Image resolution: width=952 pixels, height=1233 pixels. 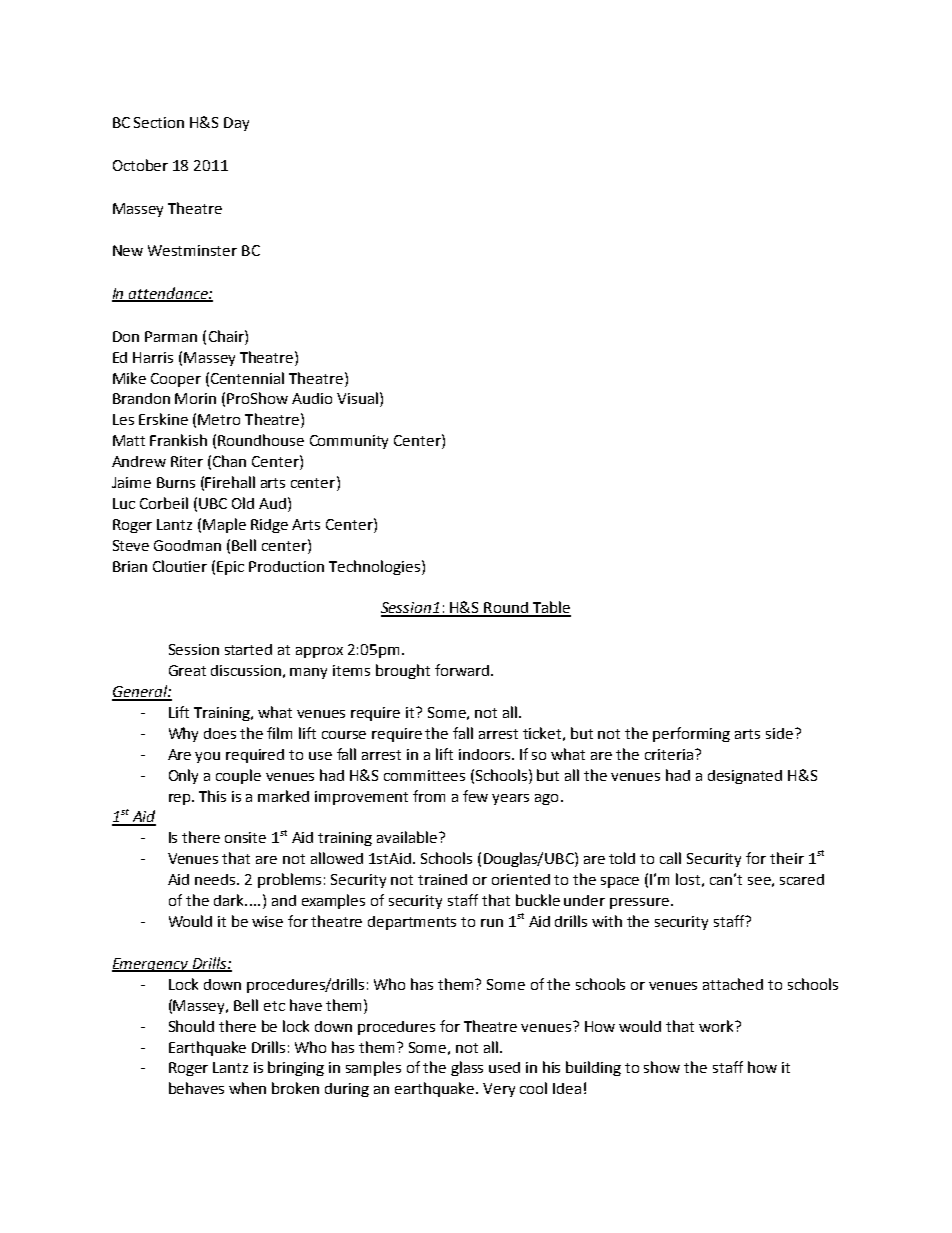 What do you see at coordinates (349, 442) in the screenshot?
I see `Community` at bounding box center [349, 442].
